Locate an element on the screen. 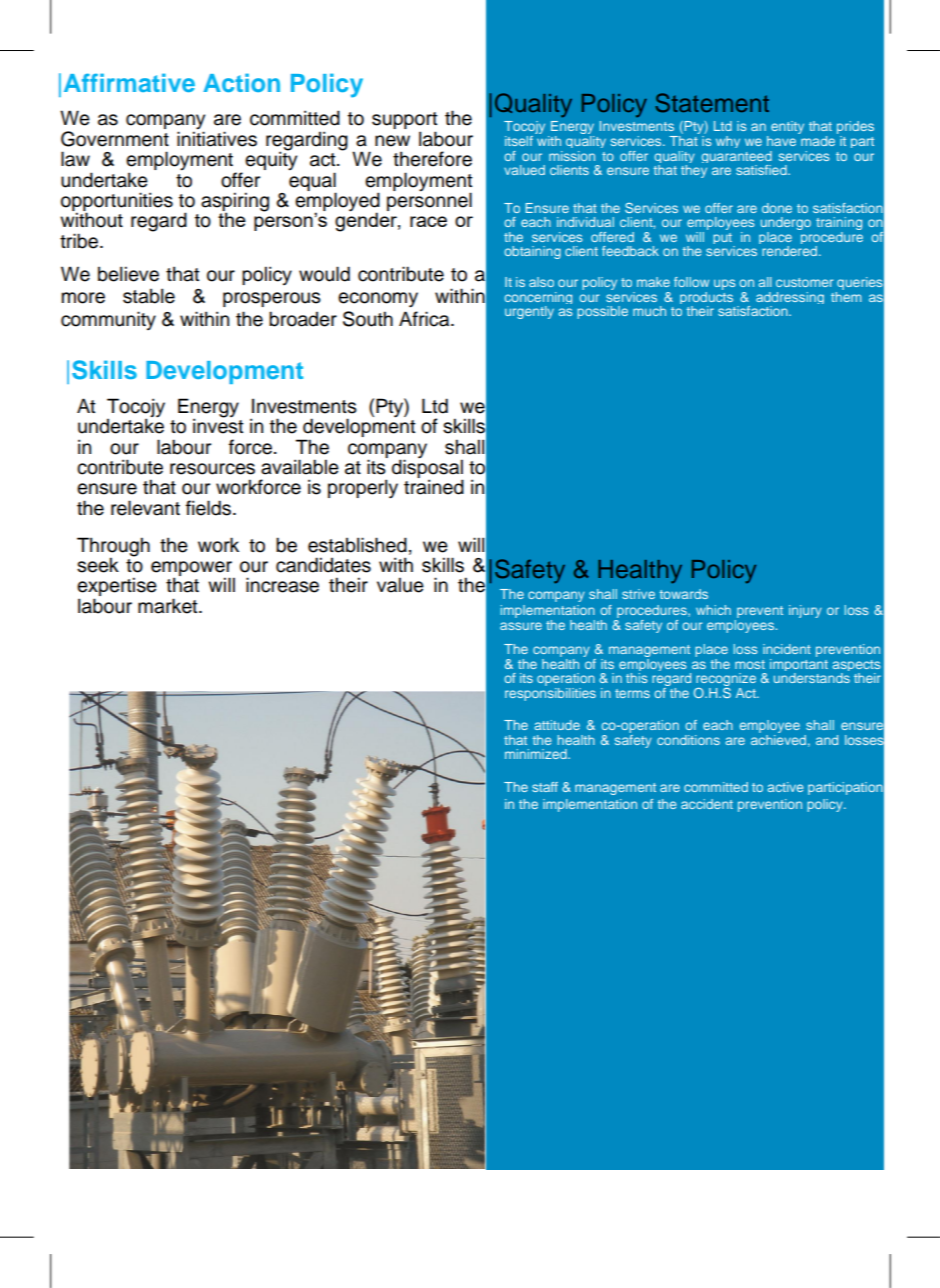  market is located at coordinates (169, 606).
